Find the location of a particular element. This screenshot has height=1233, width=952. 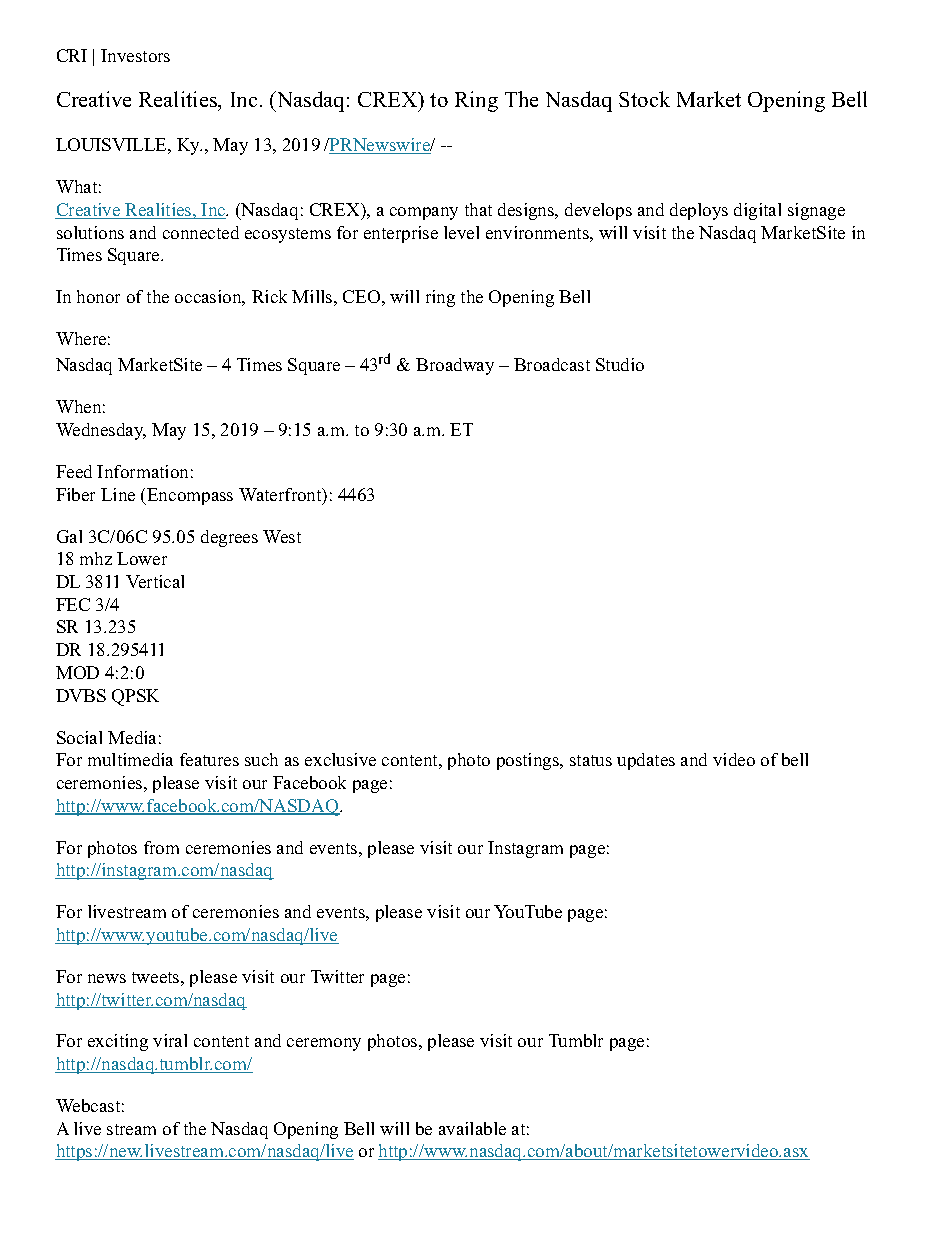

from is located at coordinates (161, 847).
